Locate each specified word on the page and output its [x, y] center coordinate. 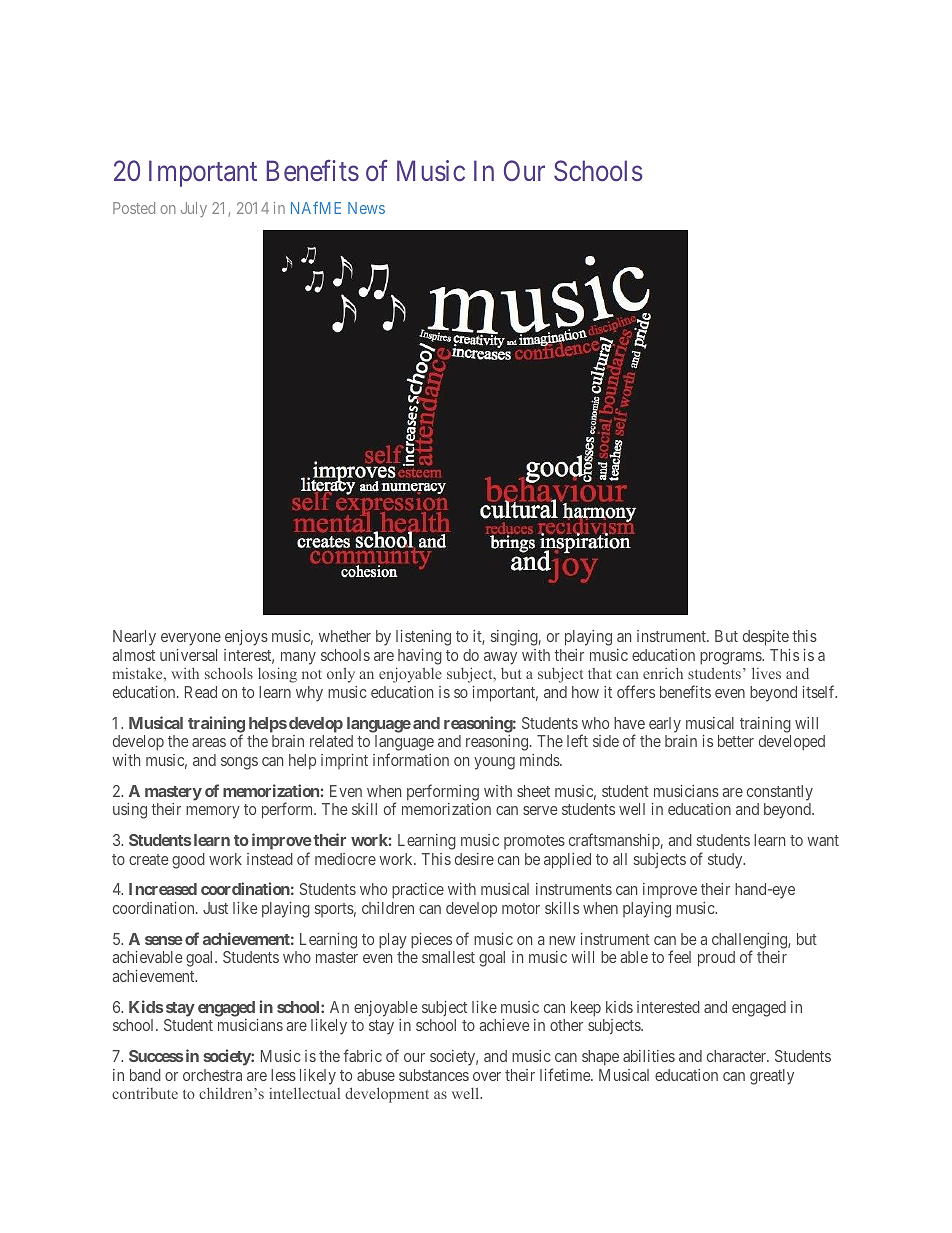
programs [731, 658]
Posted [134, 208]
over [487, 1076]
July [194, 209]
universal [188, 655]
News [366, 208]
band [145, 1075]
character [738, 1056]
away [500, 658]
